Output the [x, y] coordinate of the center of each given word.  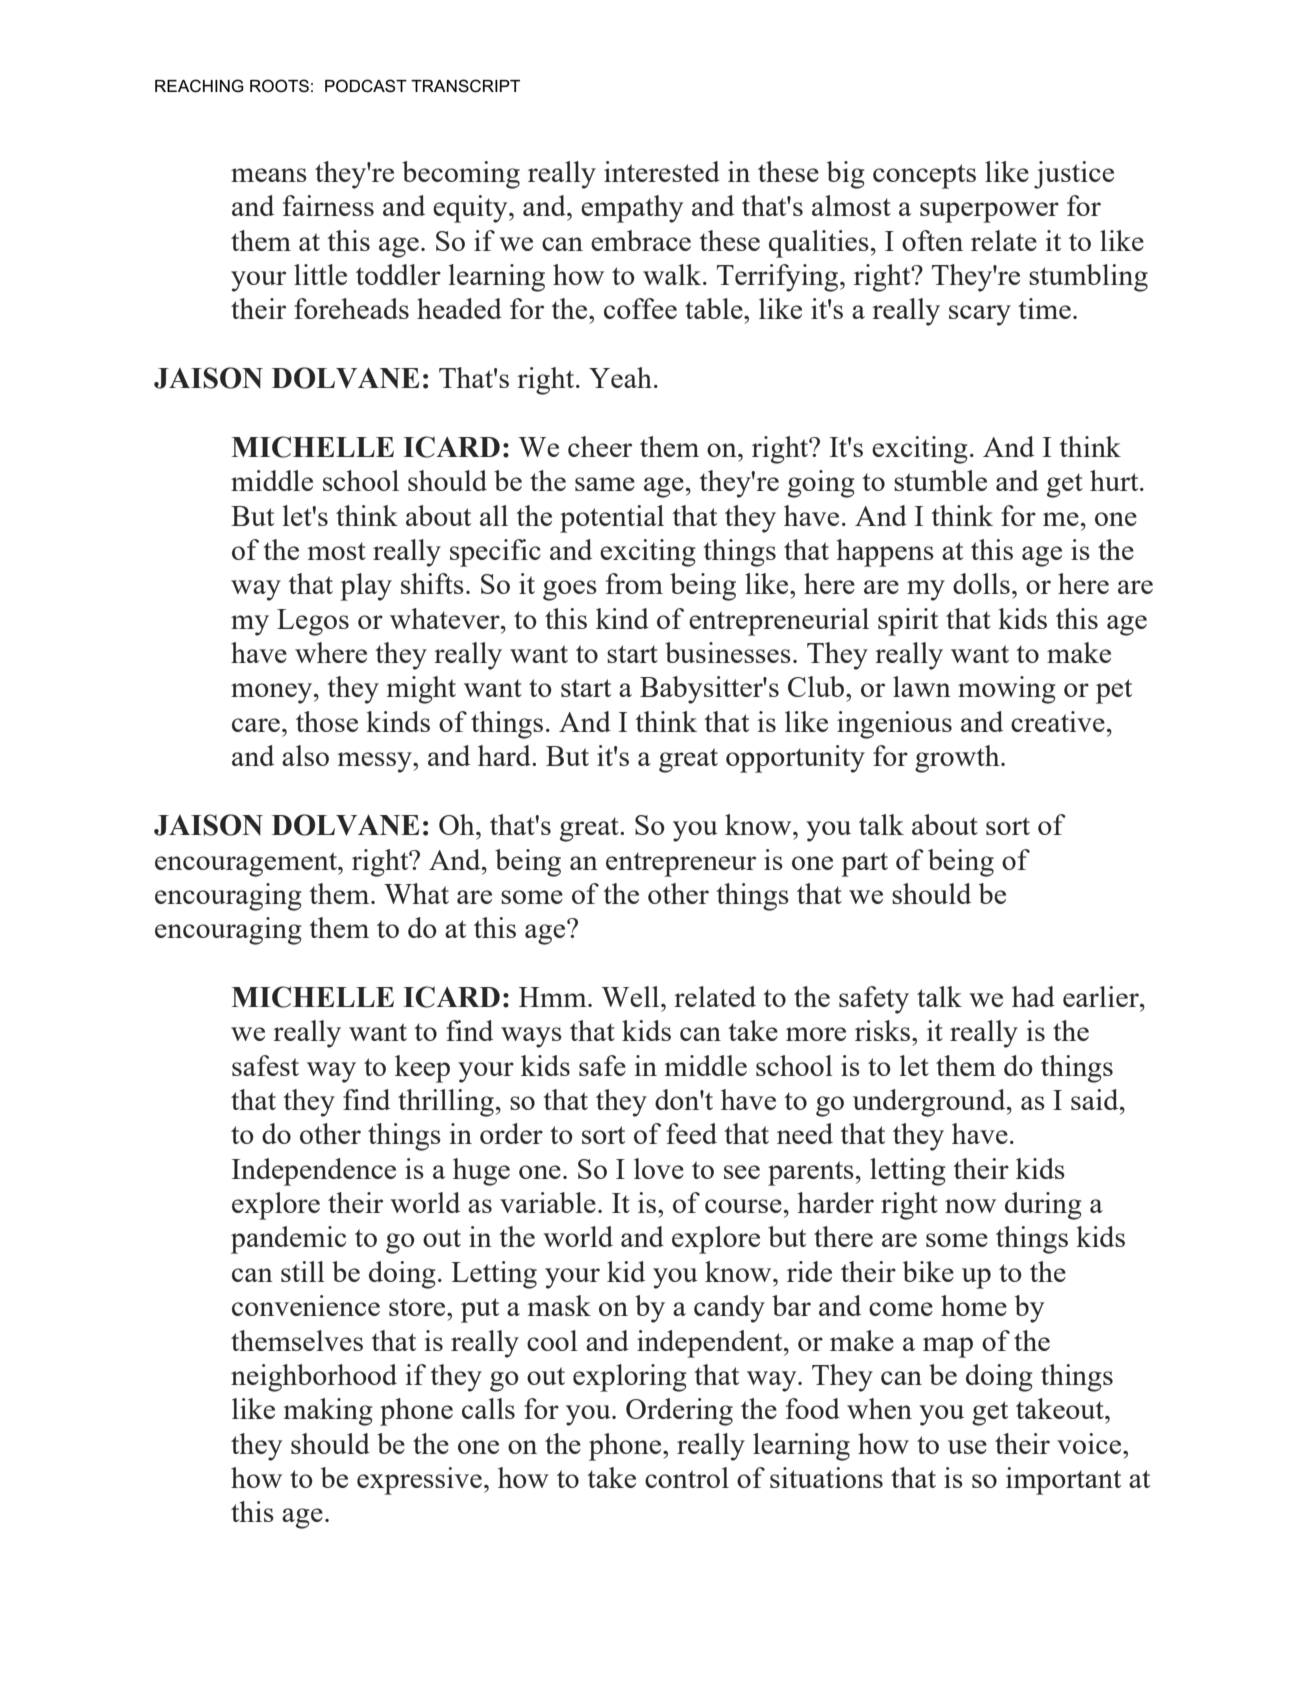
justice [1074, 175]
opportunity [795, 759]
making [328, 1412]
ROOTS [279, 86]
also [305, 755]
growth [958, 759]
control [687, 1477]
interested [662, 171]
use [967, 1447]
